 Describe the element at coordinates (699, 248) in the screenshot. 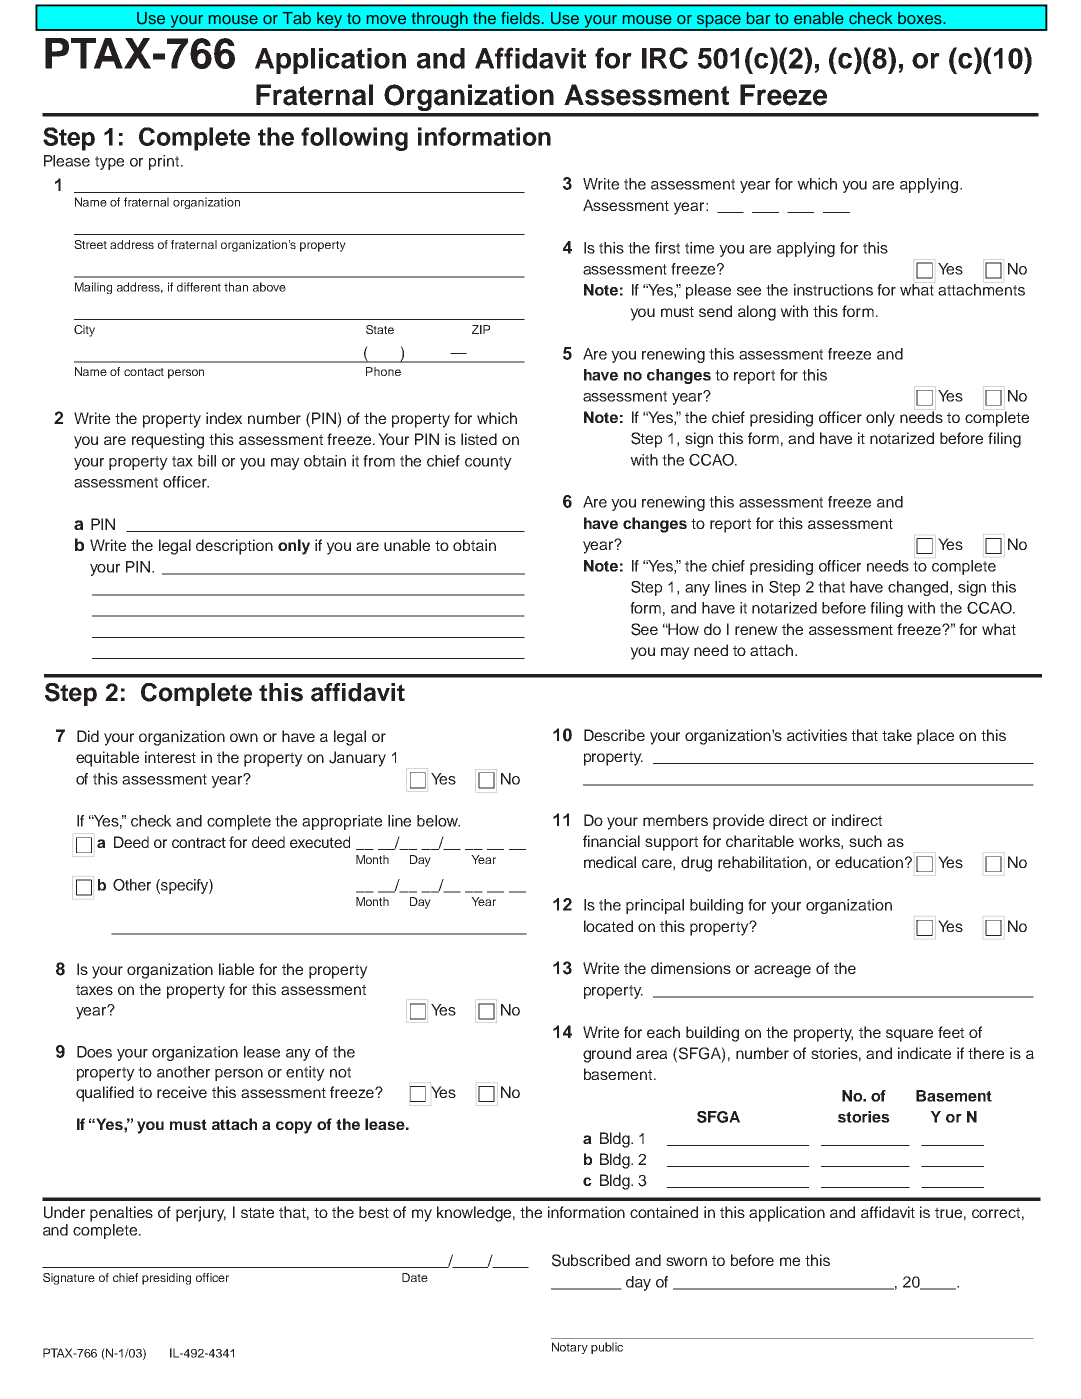

I see `time` at that location.
